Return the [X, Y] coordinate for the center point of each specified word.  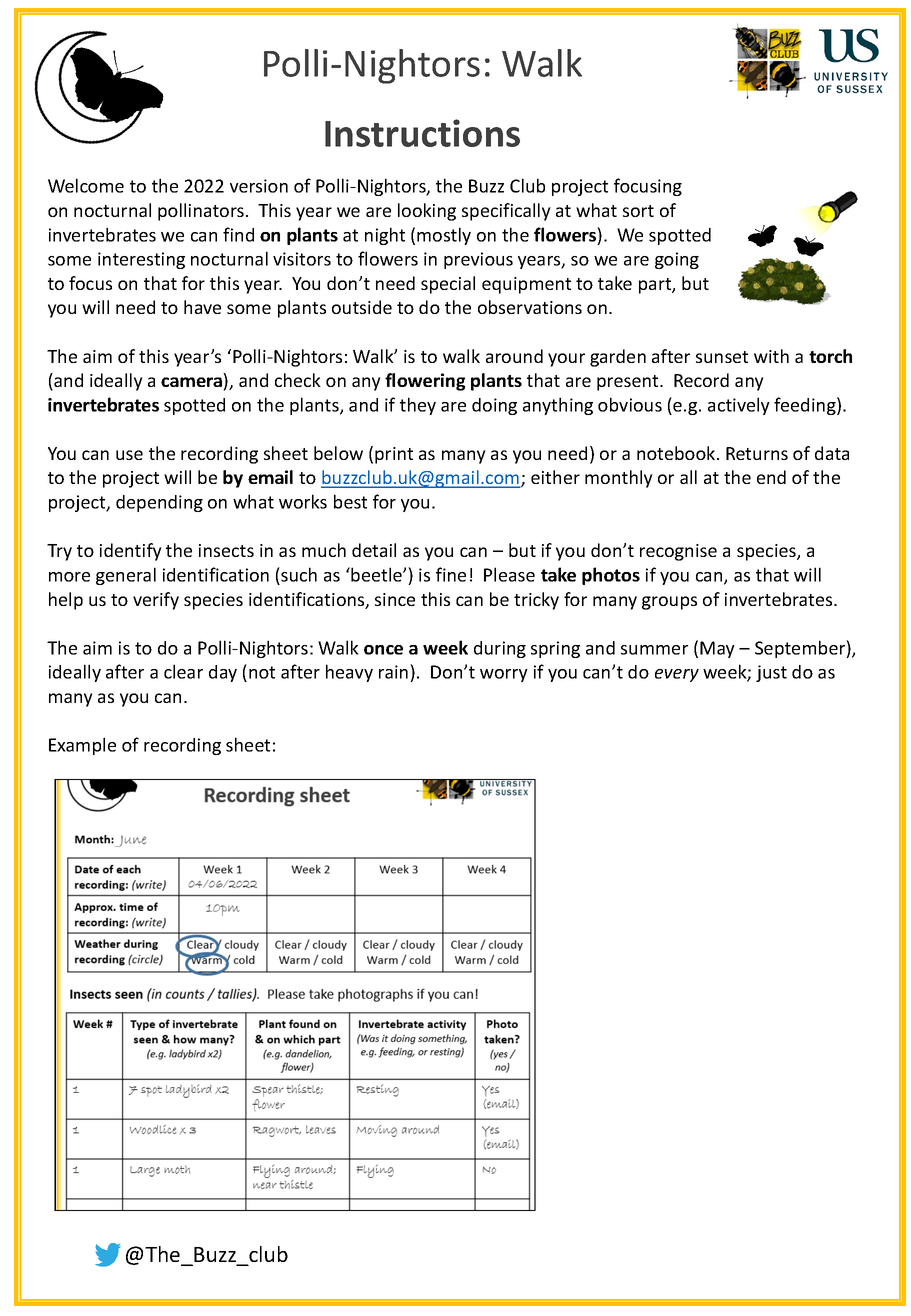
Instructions [422, 133]
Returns [757, 453]
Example [82, 746]
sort [638, 211]
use [129, 455]
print [394, 455]
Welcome [86, 185]
